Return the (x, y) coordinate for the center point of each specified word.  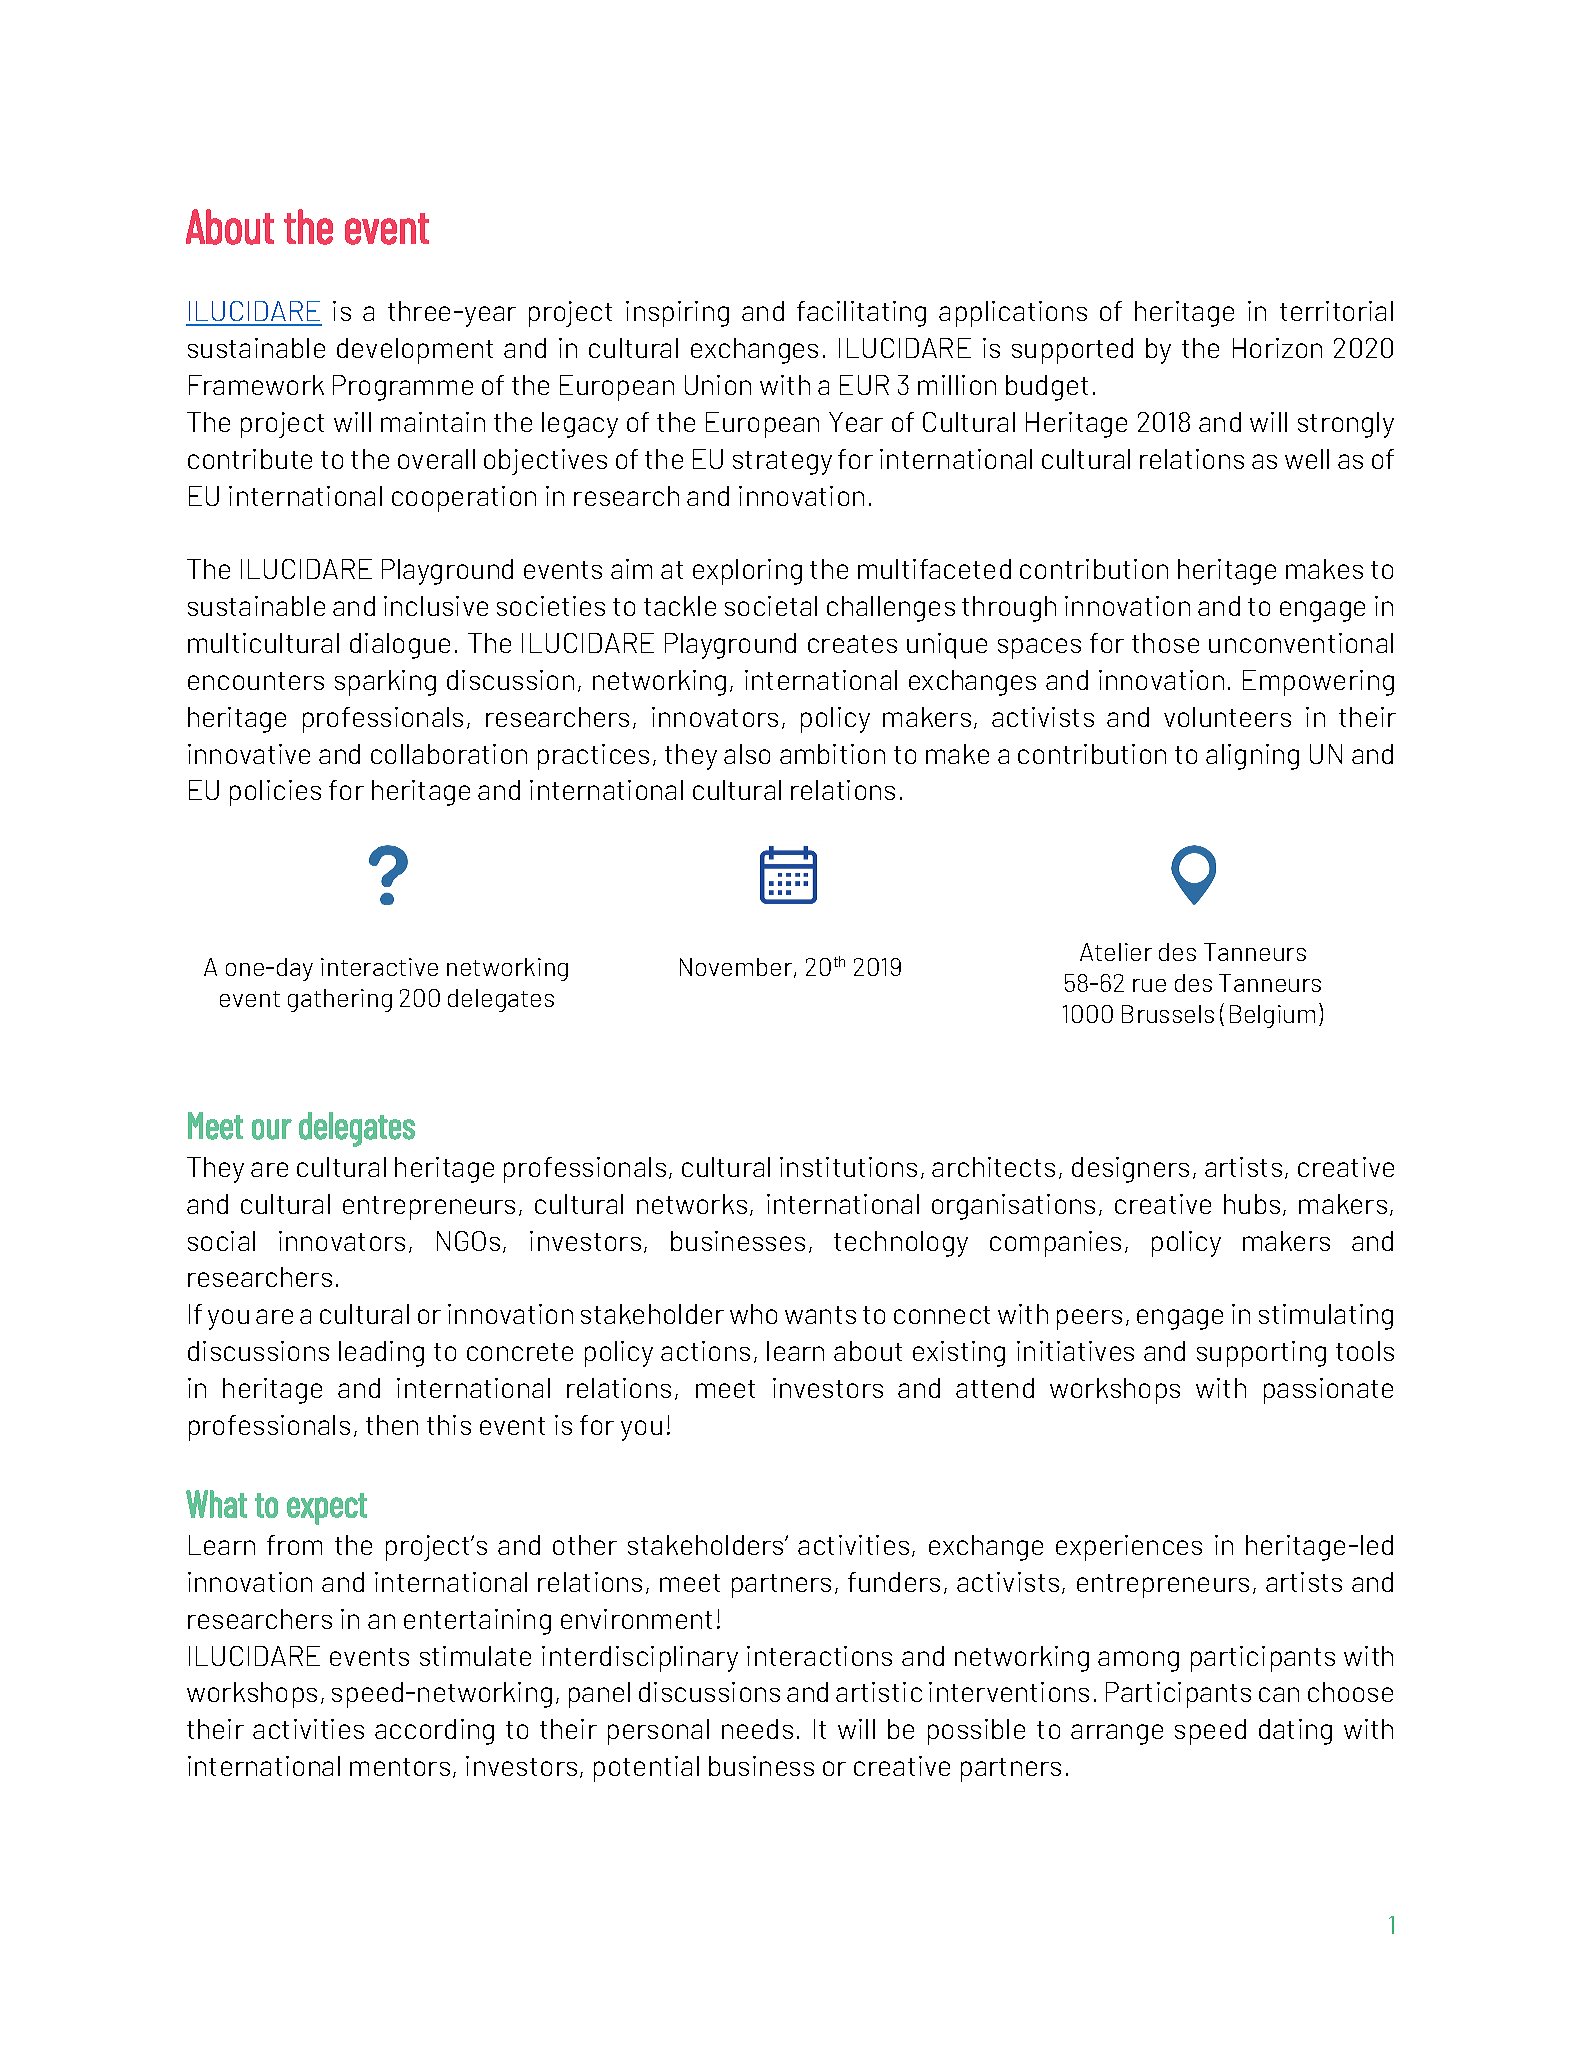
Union (718, 385)
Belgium (1272, 1016)
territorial (1336, 311)
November (737, 968)
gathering (340, 1000)
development (415, 351)
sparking (385, 683)
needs (757, 1729)
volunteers (1227, 717)
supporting (1261, 1354)
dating (1295, 1732)
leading (381, 1354)
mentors (400, 1767)
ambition (832, 754)
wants (820, 1315)
